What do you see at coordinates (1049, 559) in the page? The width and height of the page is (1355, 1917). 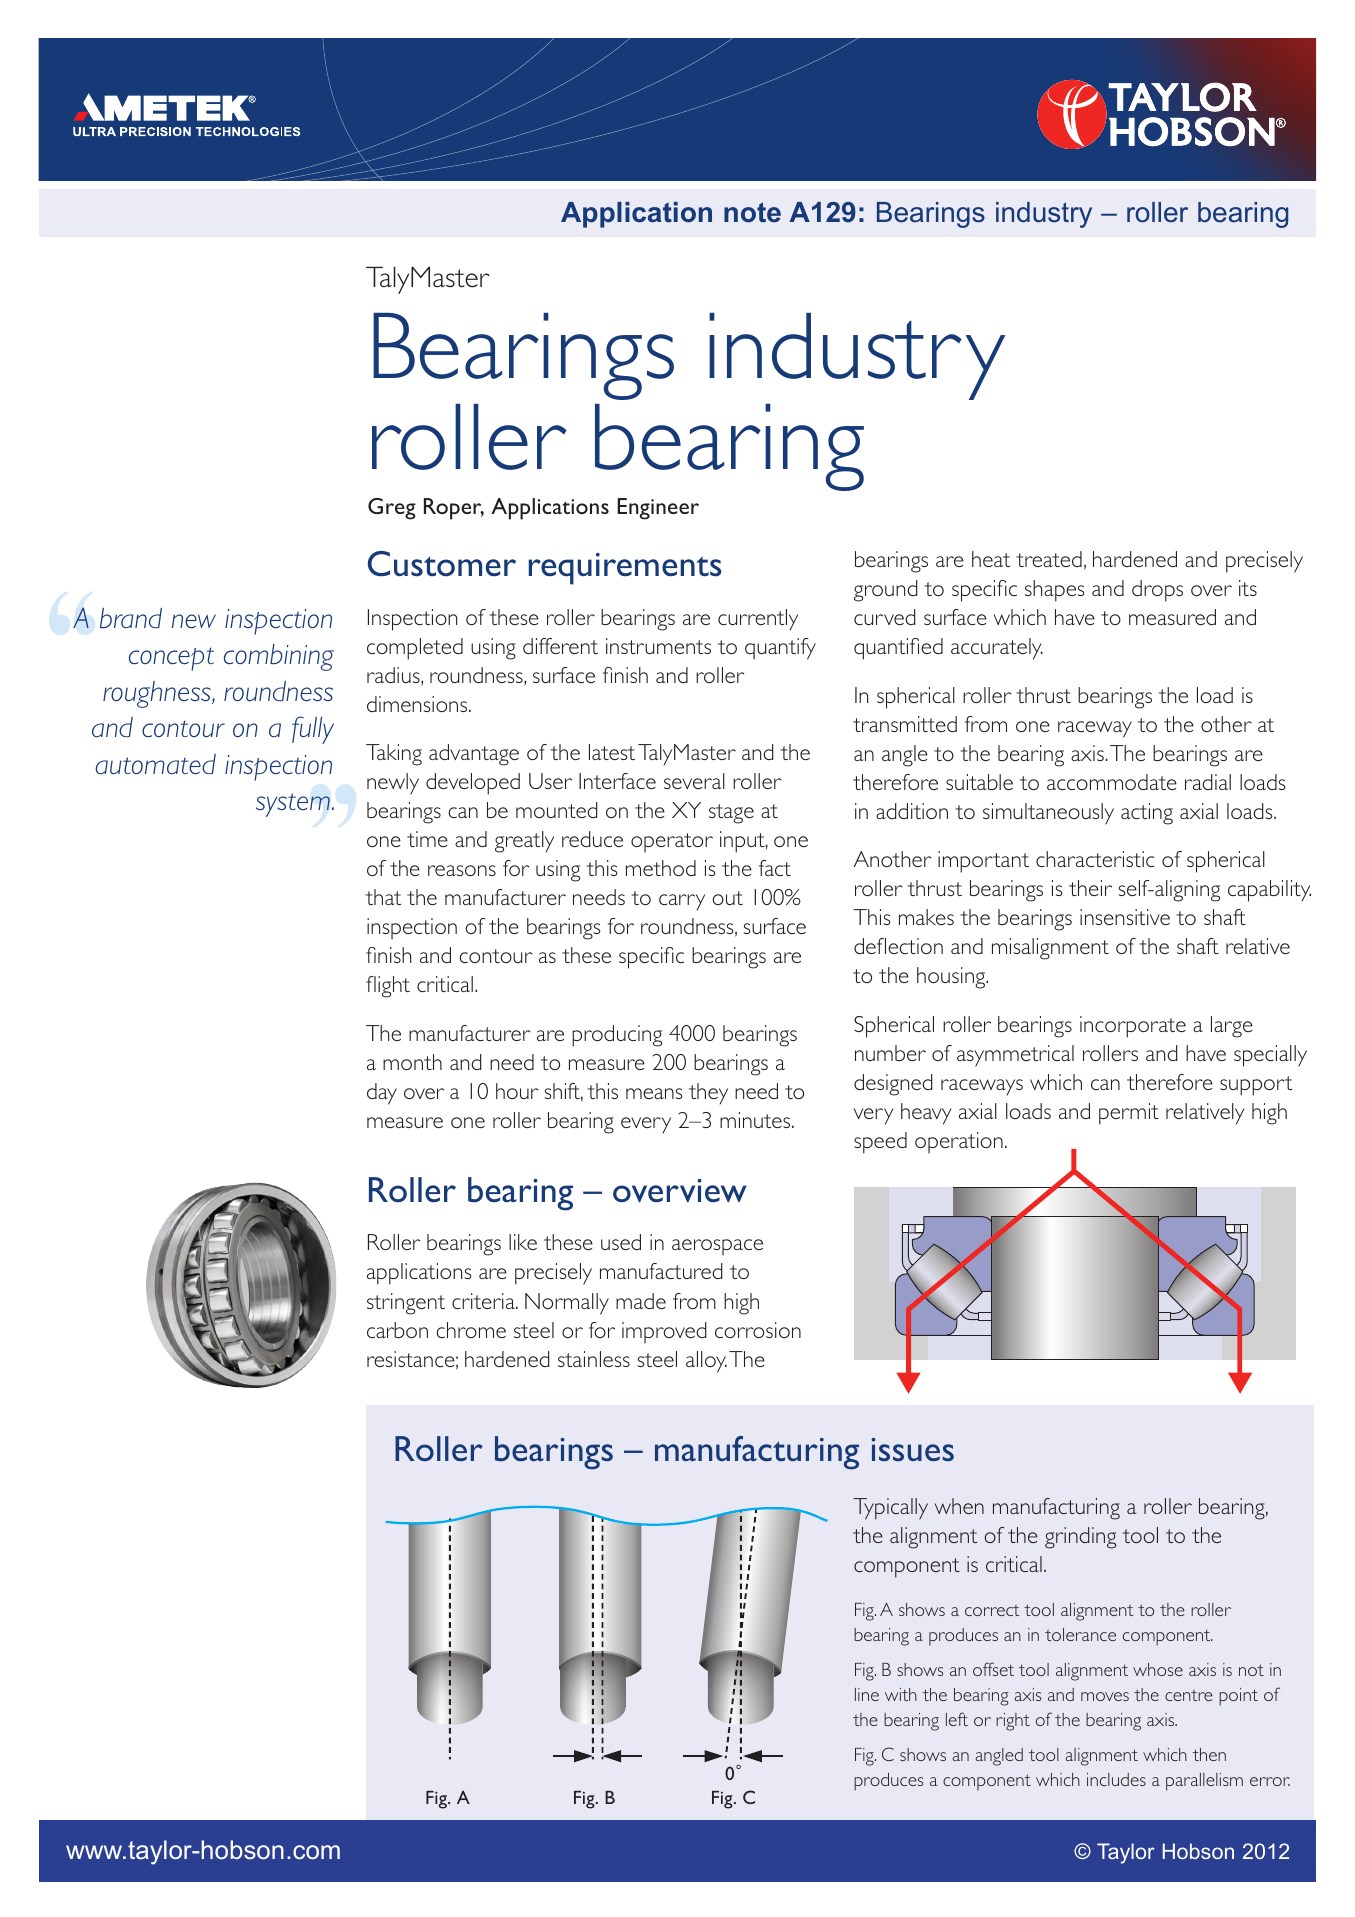 I see `treated` at bounding box center [1049, 559].
